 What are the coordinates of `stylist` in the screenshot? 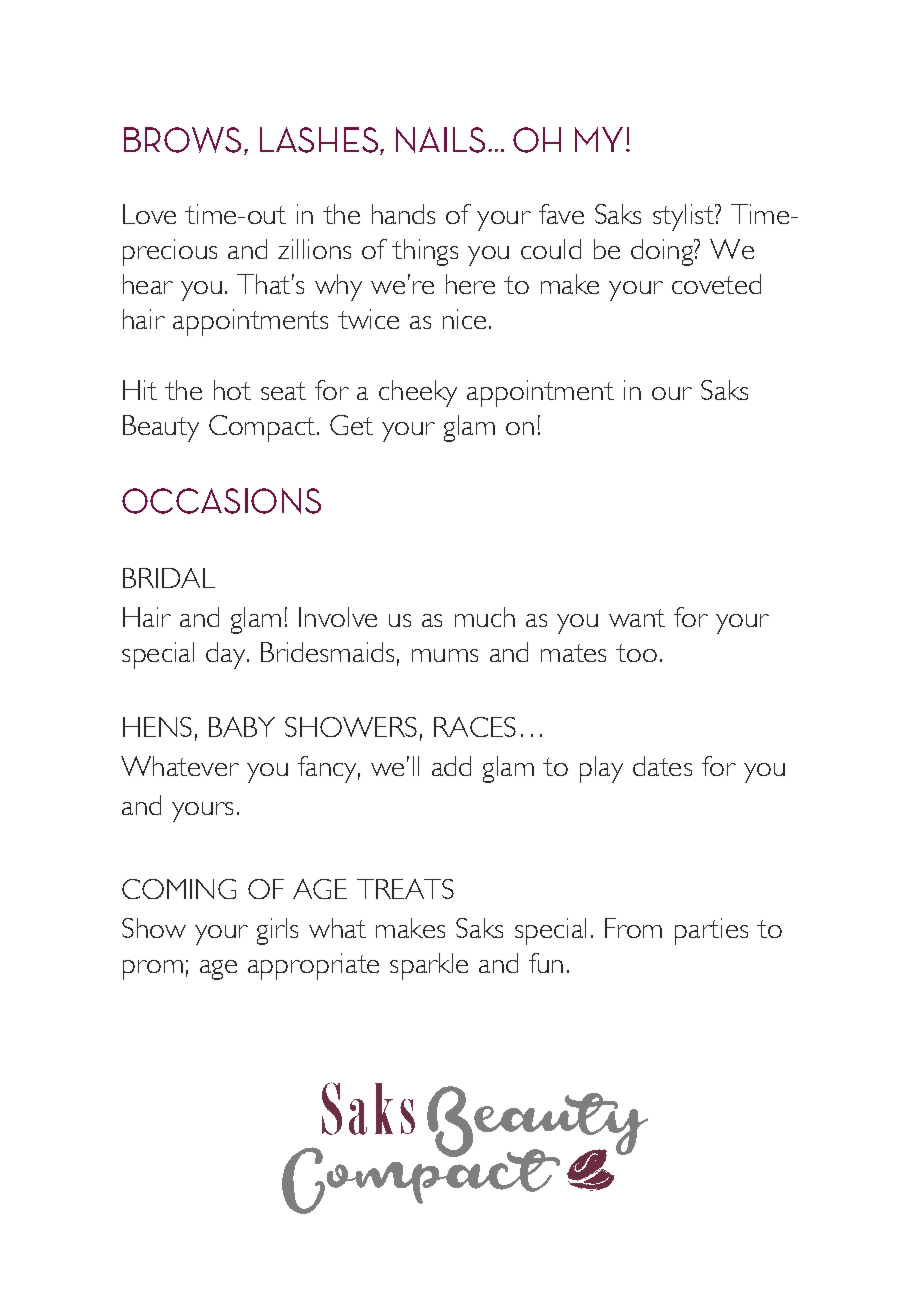 It's located at (684, 217).
